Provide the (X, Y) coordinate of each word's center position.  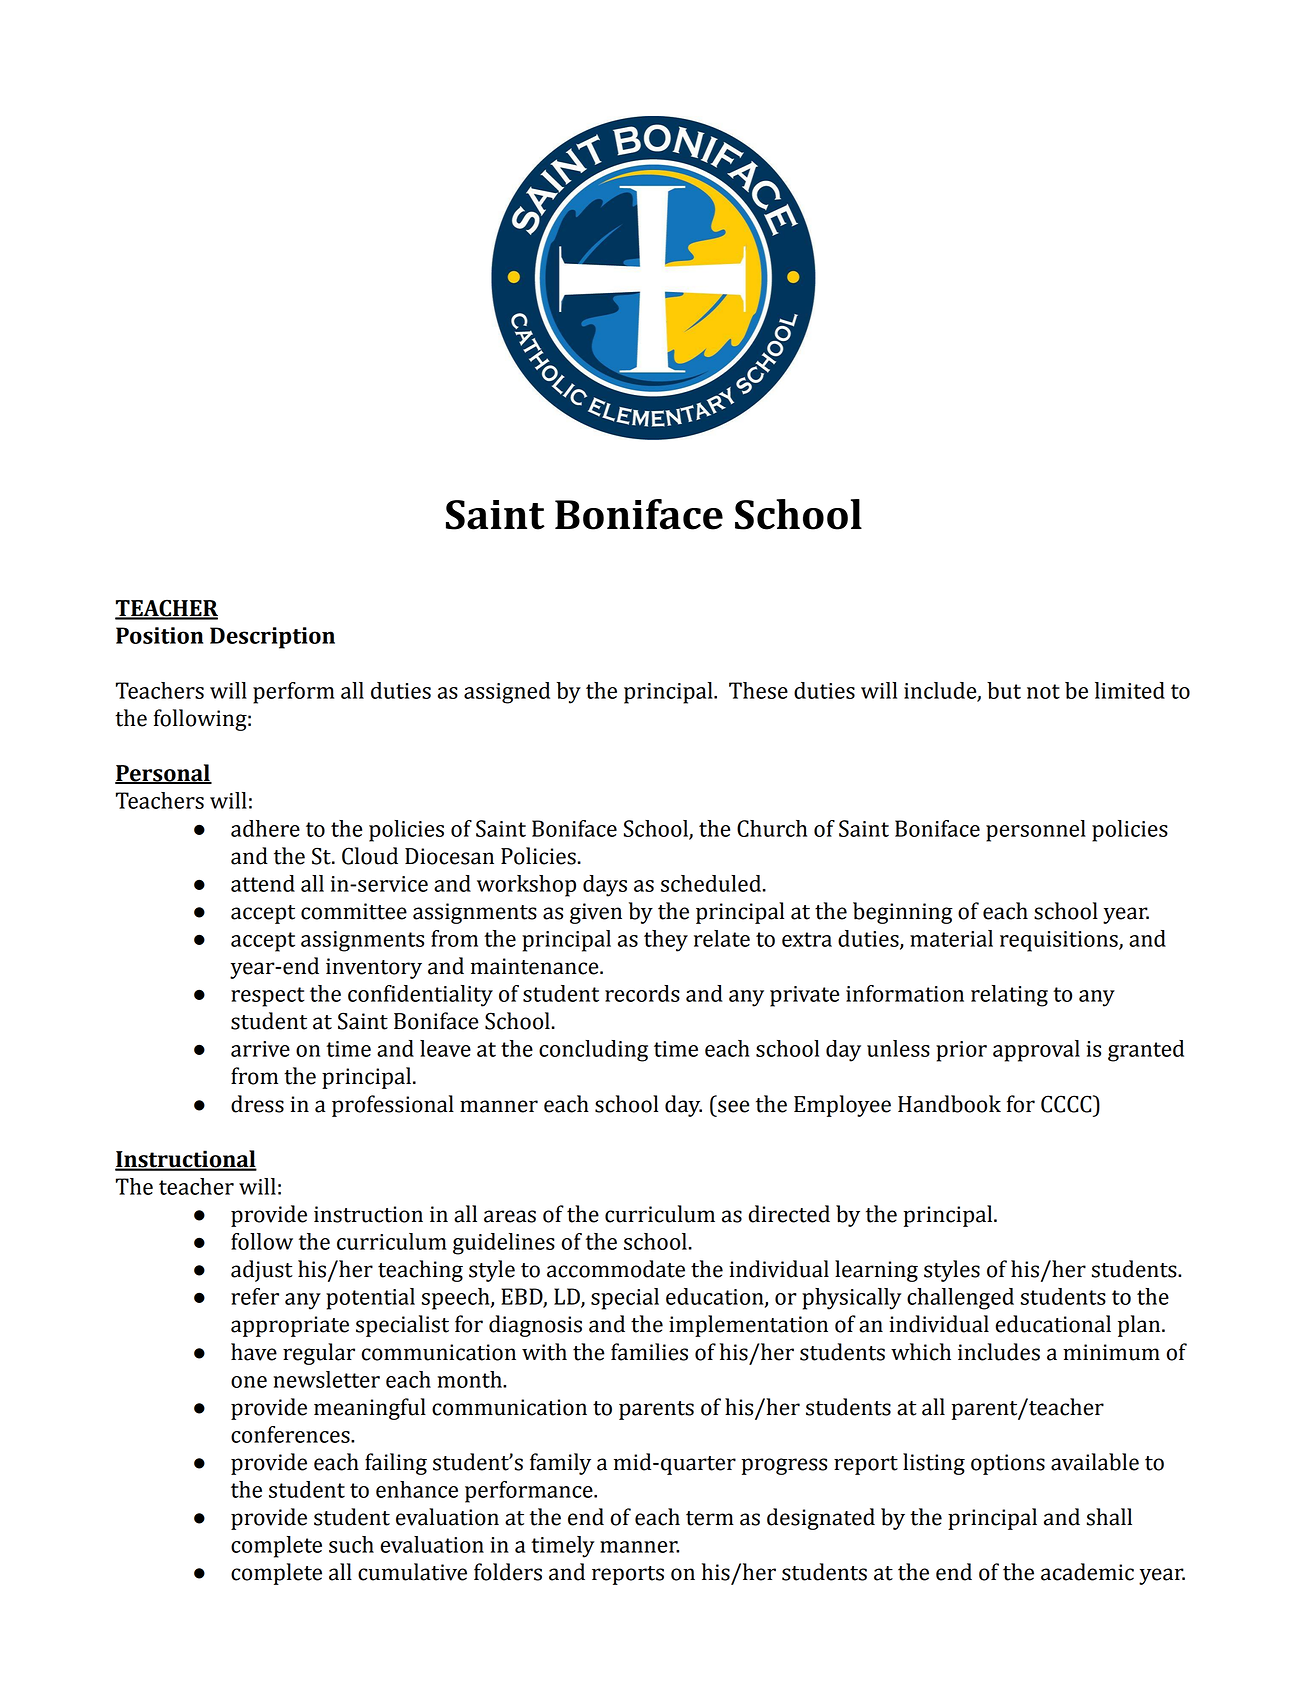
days (605, 886)
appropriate (290, 1326)
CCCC (1067, 1104)
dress (257, 1104)
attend (263, 883)
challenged (960, 1299)
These (758, 690)
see (734, 1106)
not (1043, 691)
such (351, 1544)
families (649, 1352)
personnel (1036, 831)
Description (272, 638)
